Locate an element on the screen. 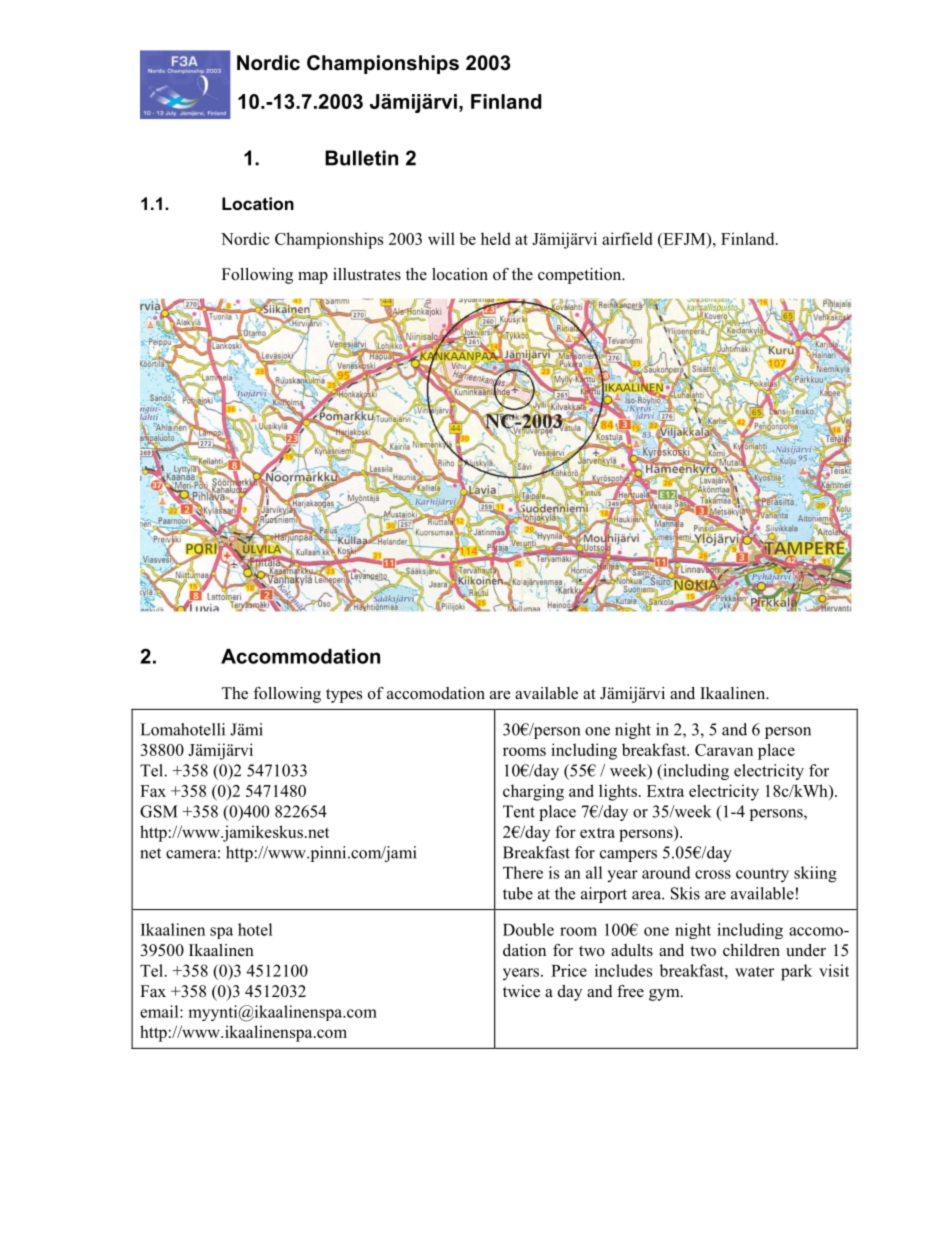 This screenshot has width=952, height=1233. email is located at coordinates (160, 1011).
